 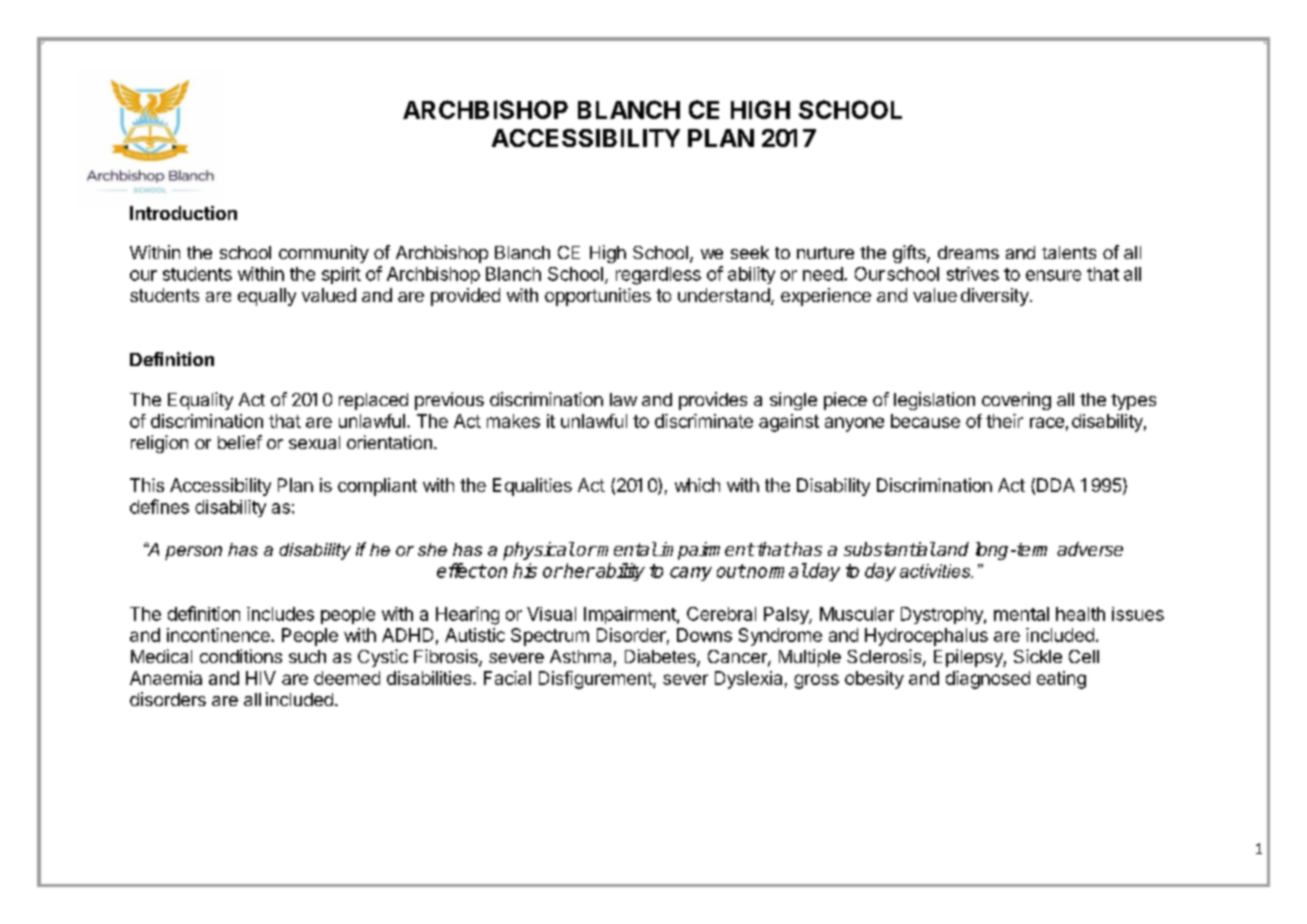 What do you see at coordinates (261, 678) in the screenshot?
I see `HIV` at bounding box center [261, 678].
